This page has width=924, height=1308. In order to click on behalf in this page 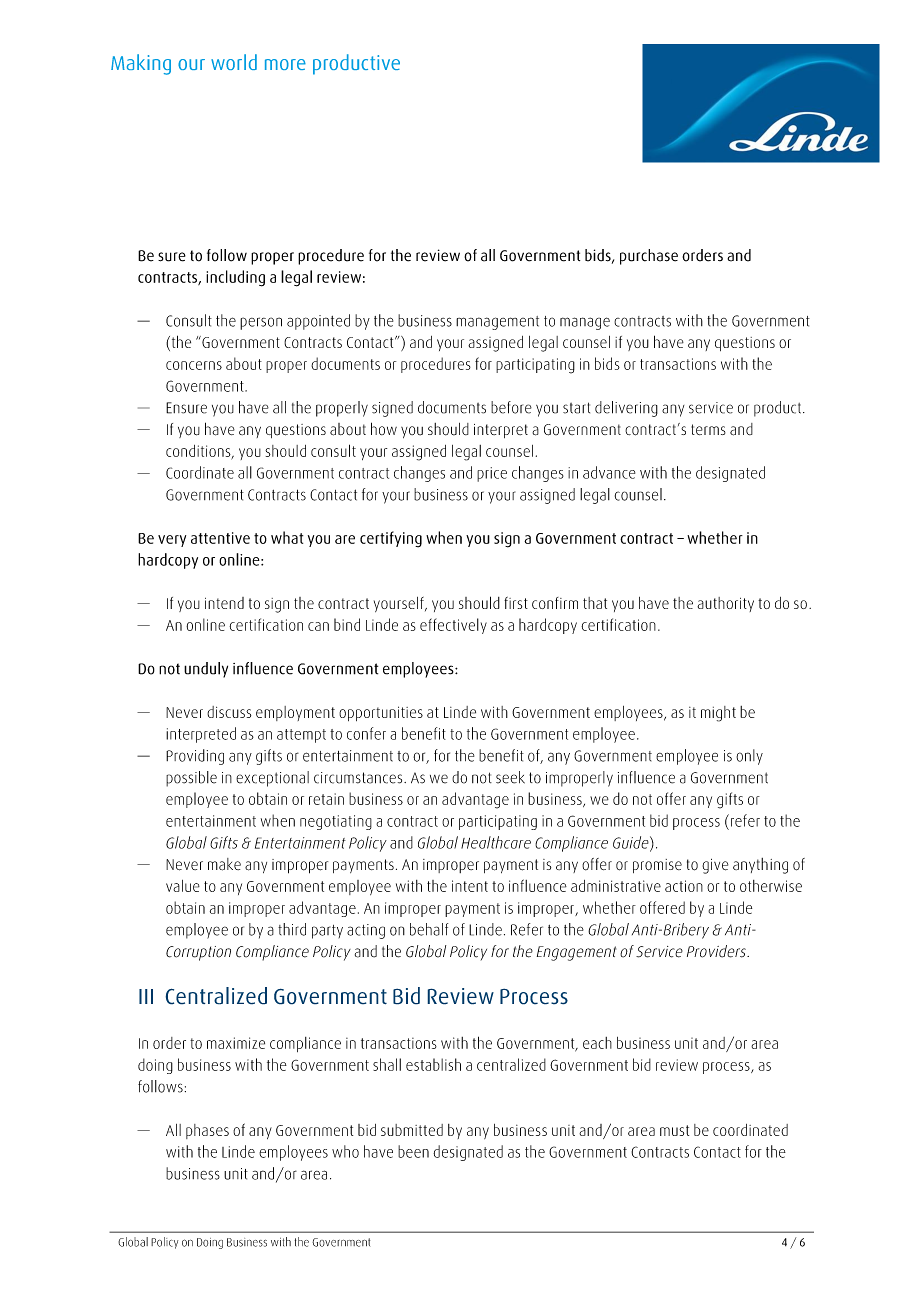, I will do `click(429, 929)`.
